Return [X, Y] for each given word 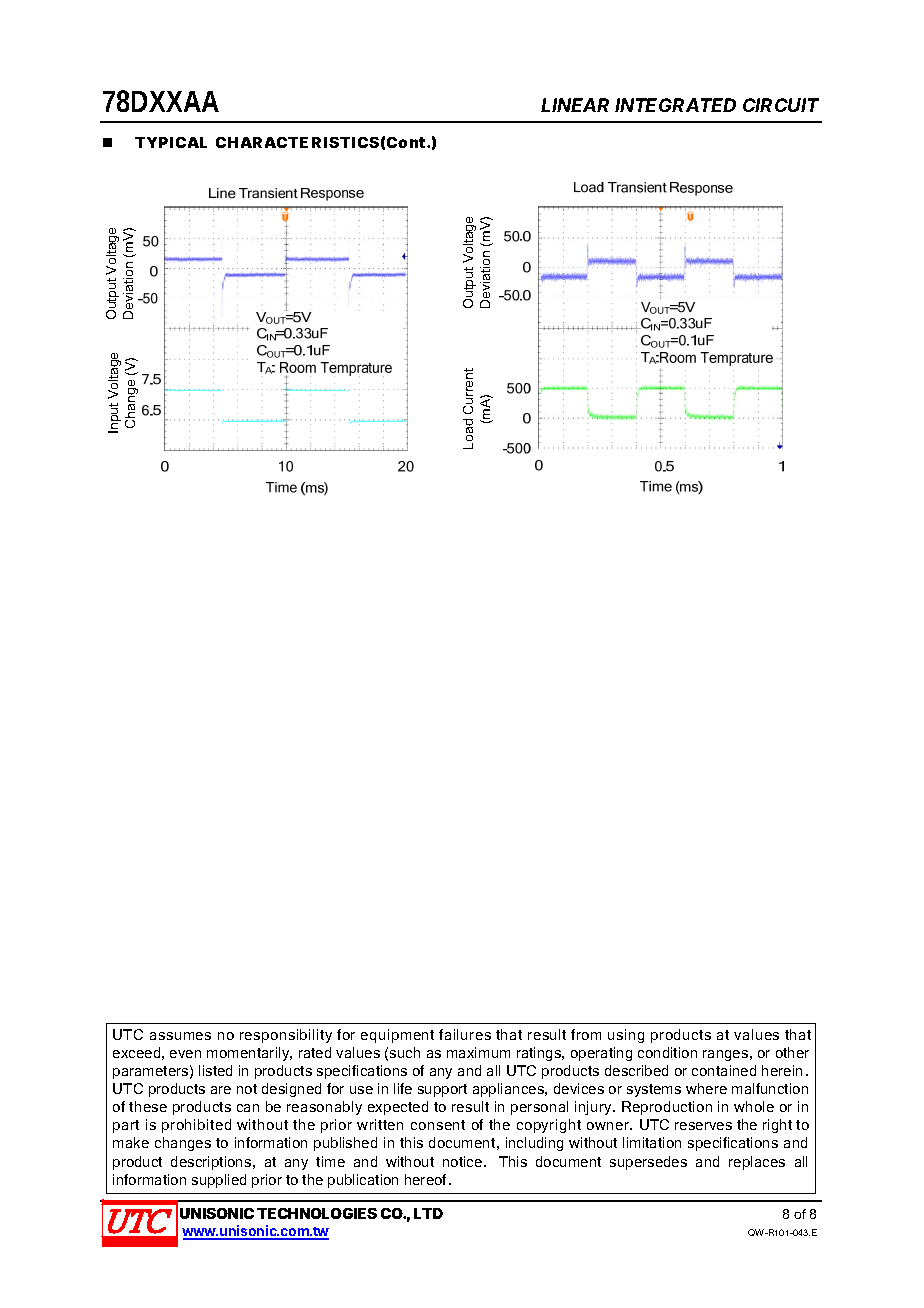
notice [464, 1161]
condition [667, 1052]
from [586, 1034]
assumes [180, 1036]
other [792, 1052]
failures [465, 1034]
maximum [478, 1052]
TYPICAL [171, 142]
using [626, 1036]
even [185, 1054]
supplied [219, 1181]
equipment [397, 1036]
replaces [757, 1163]
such [405, 1052]
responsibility [286, 1036]
